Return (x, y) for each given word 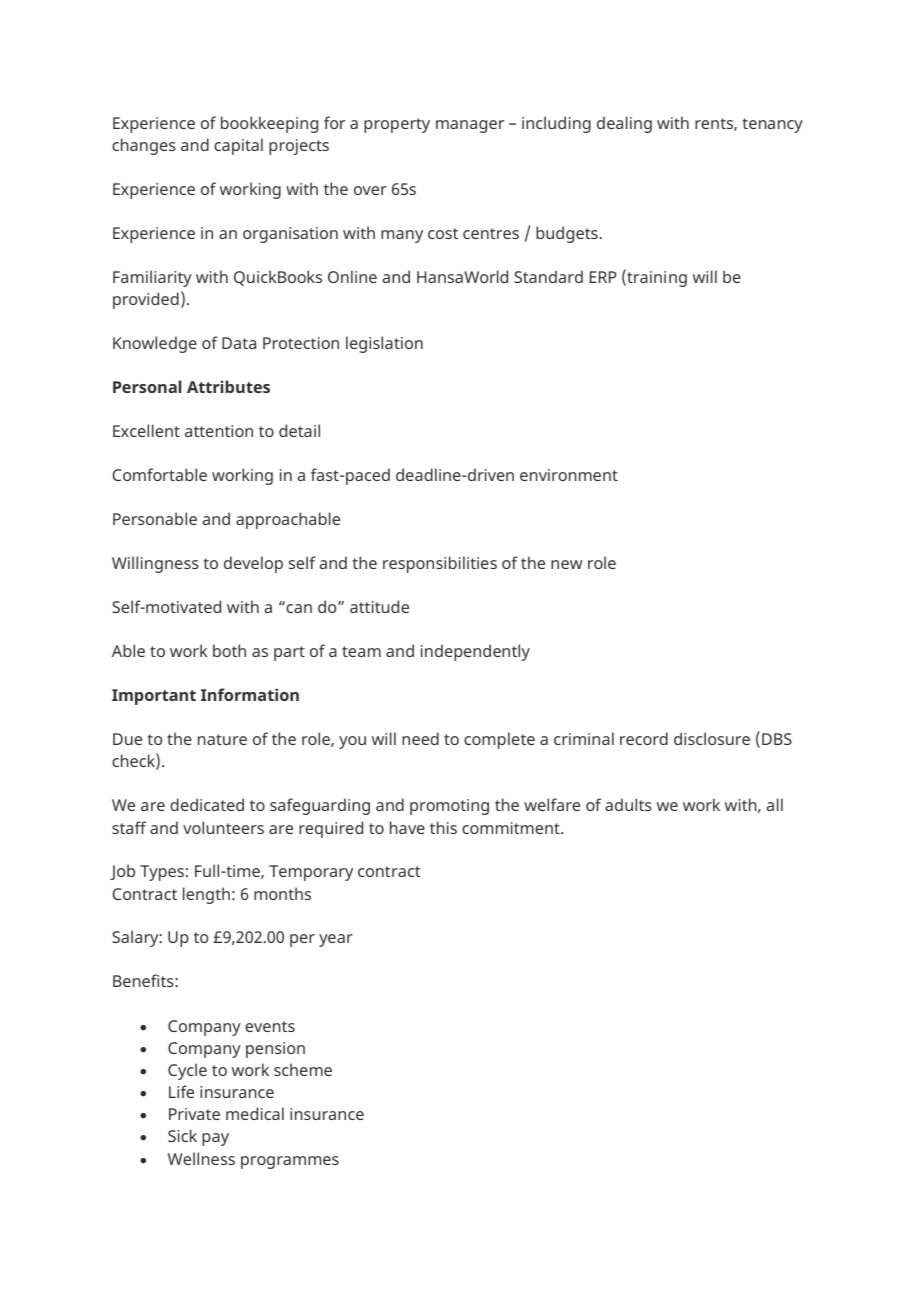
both (229, 650)
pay (215, 1139)
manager (470, 126)
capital (238, 146)
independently (475, 652)
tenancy (773, 125)
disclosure (712, 738)
